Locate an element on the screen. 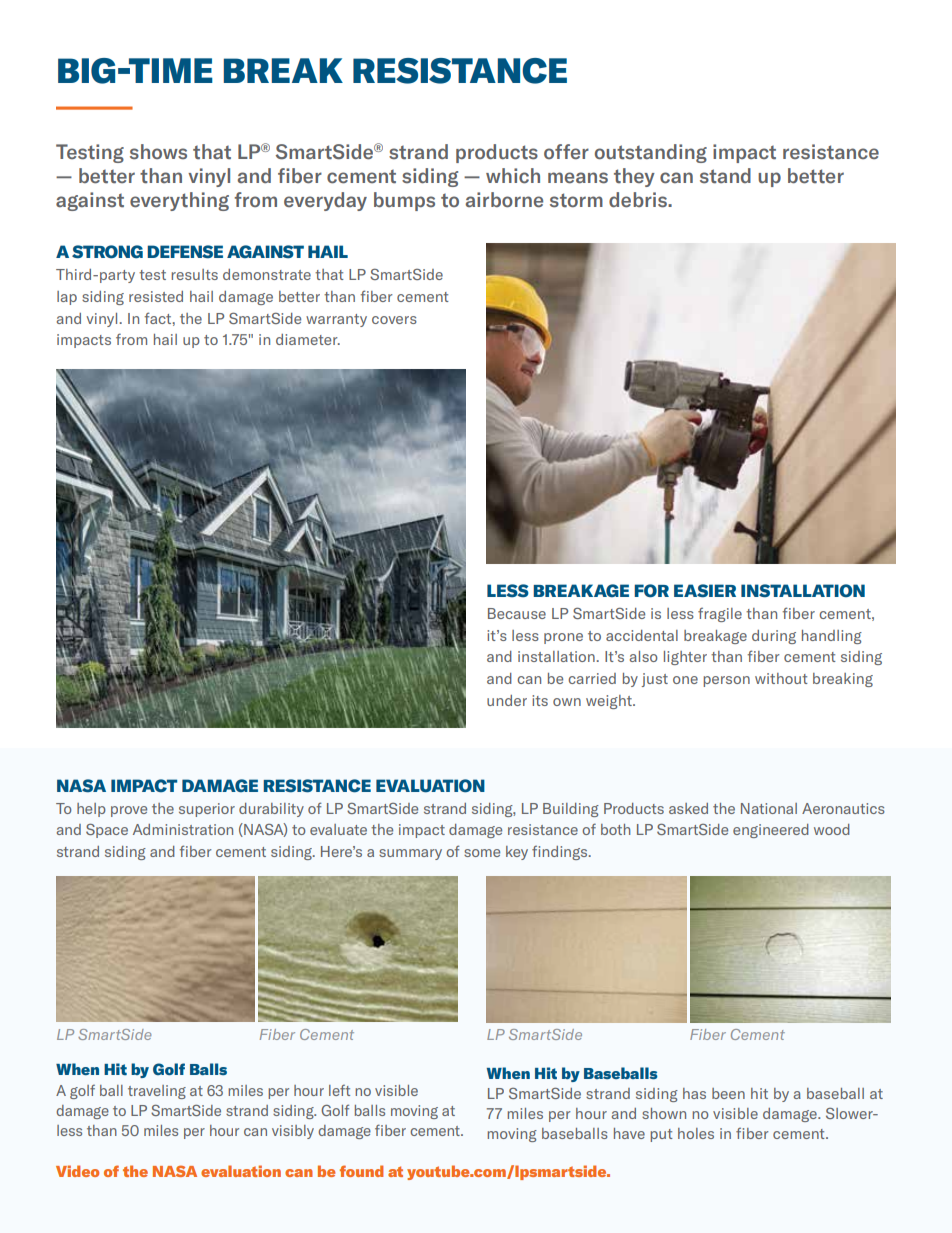  diameter is located at coordinates (308, 339).
